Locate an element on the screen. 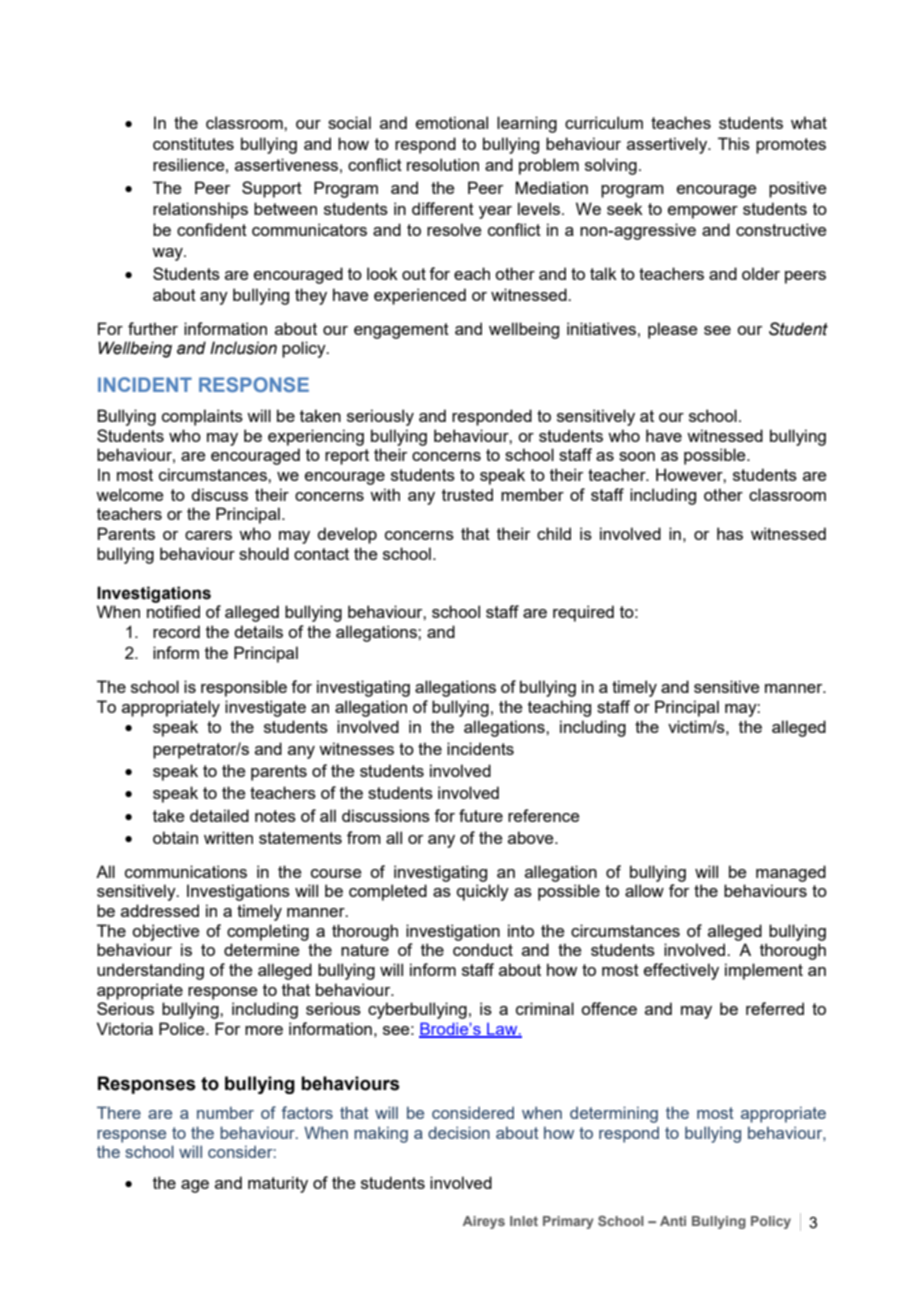 This screenshot has height=1308, width=924. future is located at coordinates (481, 815).
